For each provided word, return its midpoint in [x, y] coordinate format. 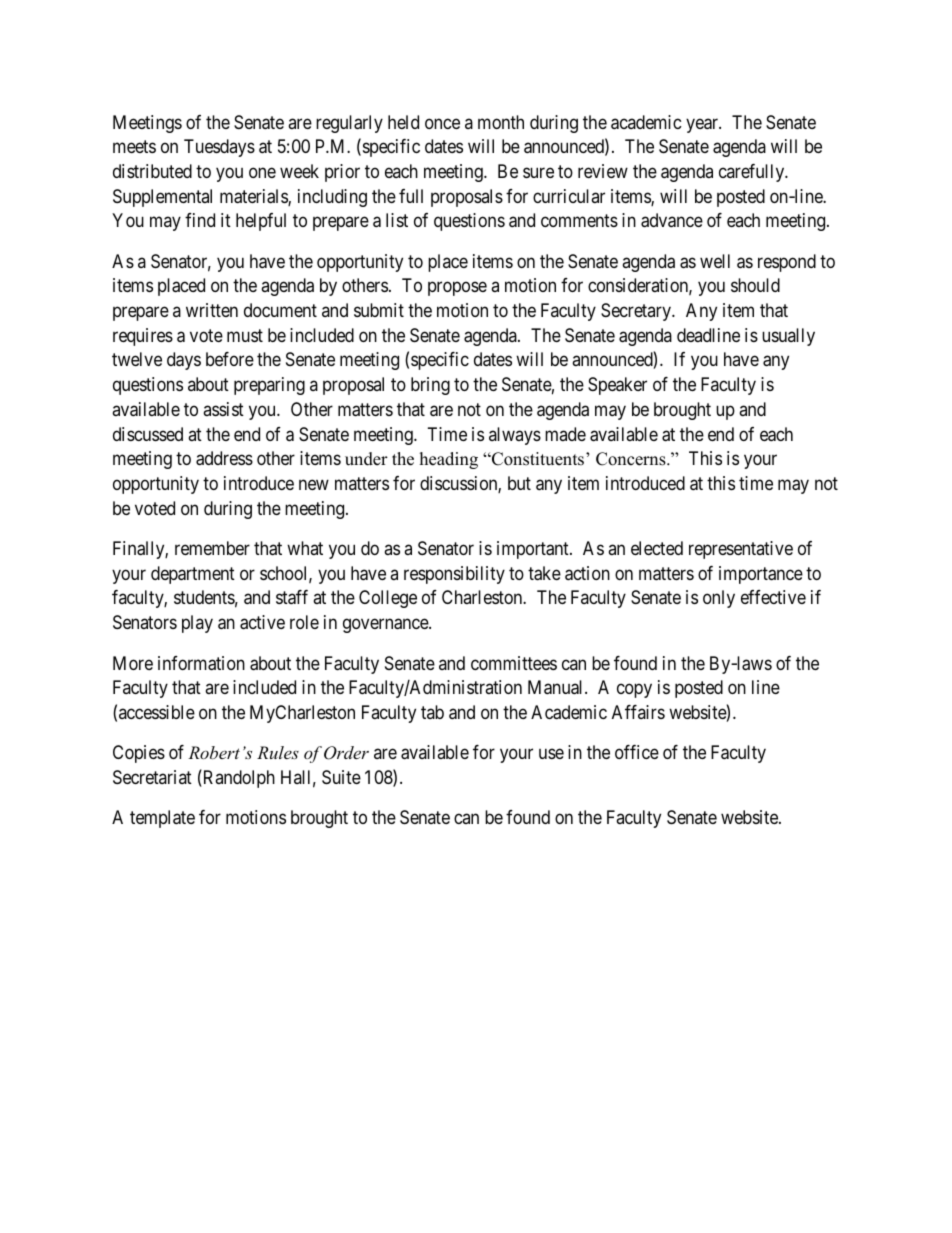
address [224, 458]
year [703, 125]
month [501, 122]
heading [449, 460]
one [262, 172]
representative [741, 550]
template [162, 819]
